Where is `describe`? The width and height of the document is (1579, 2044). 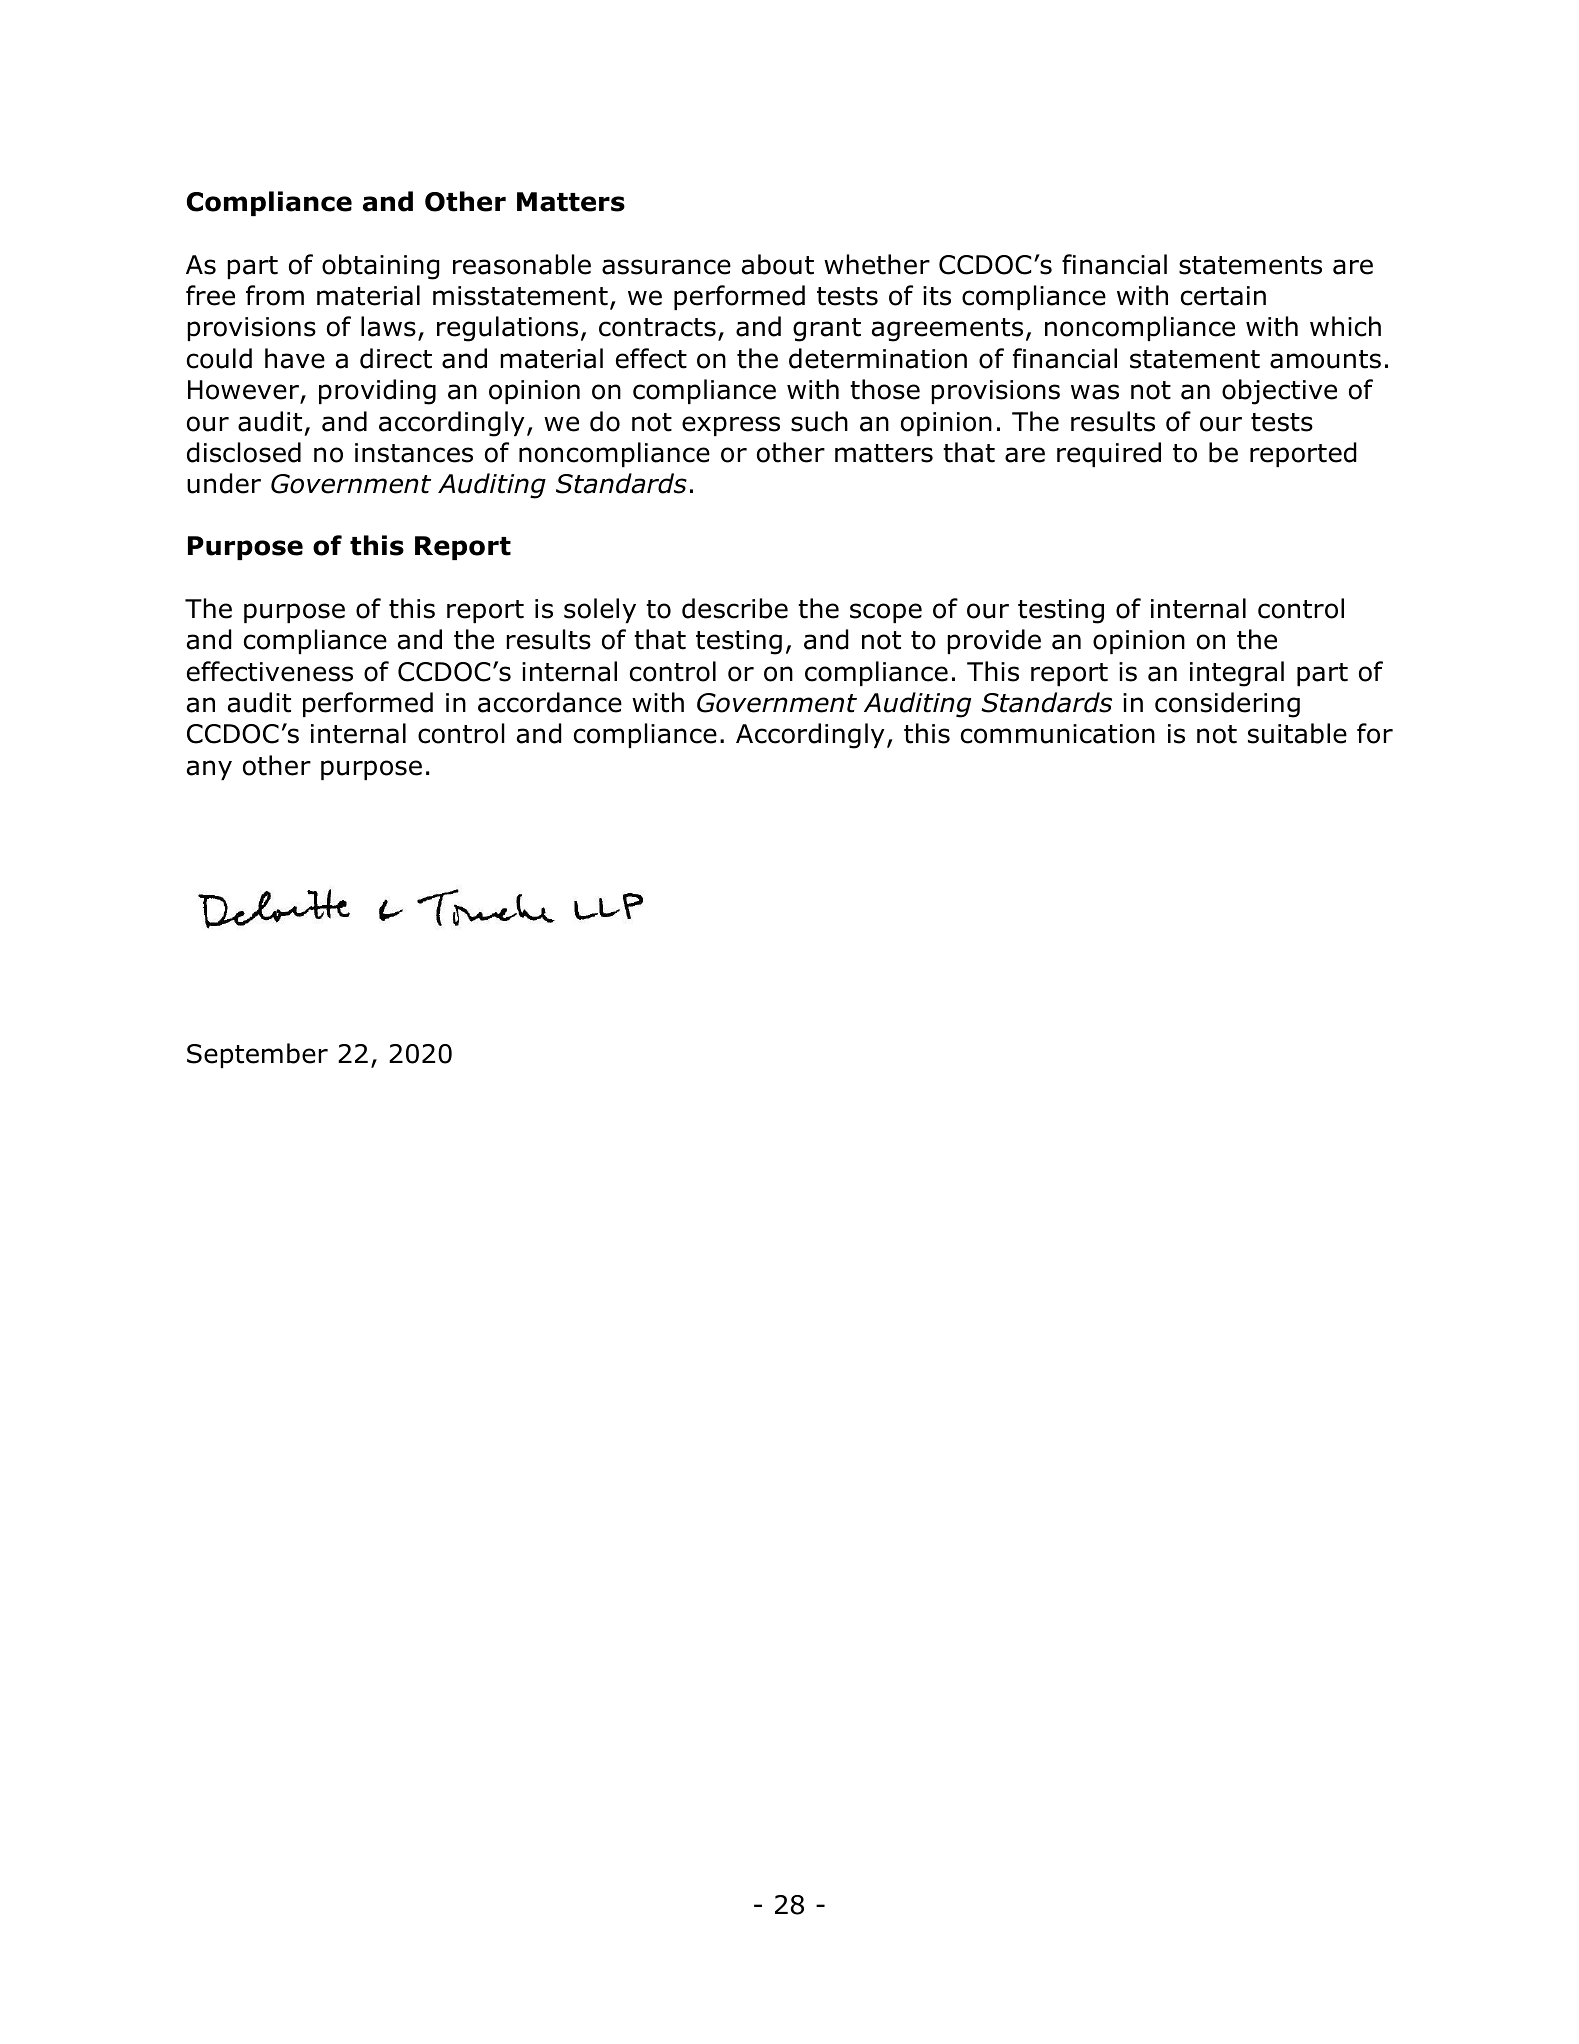
describe is located at coordinates (735, 608).
